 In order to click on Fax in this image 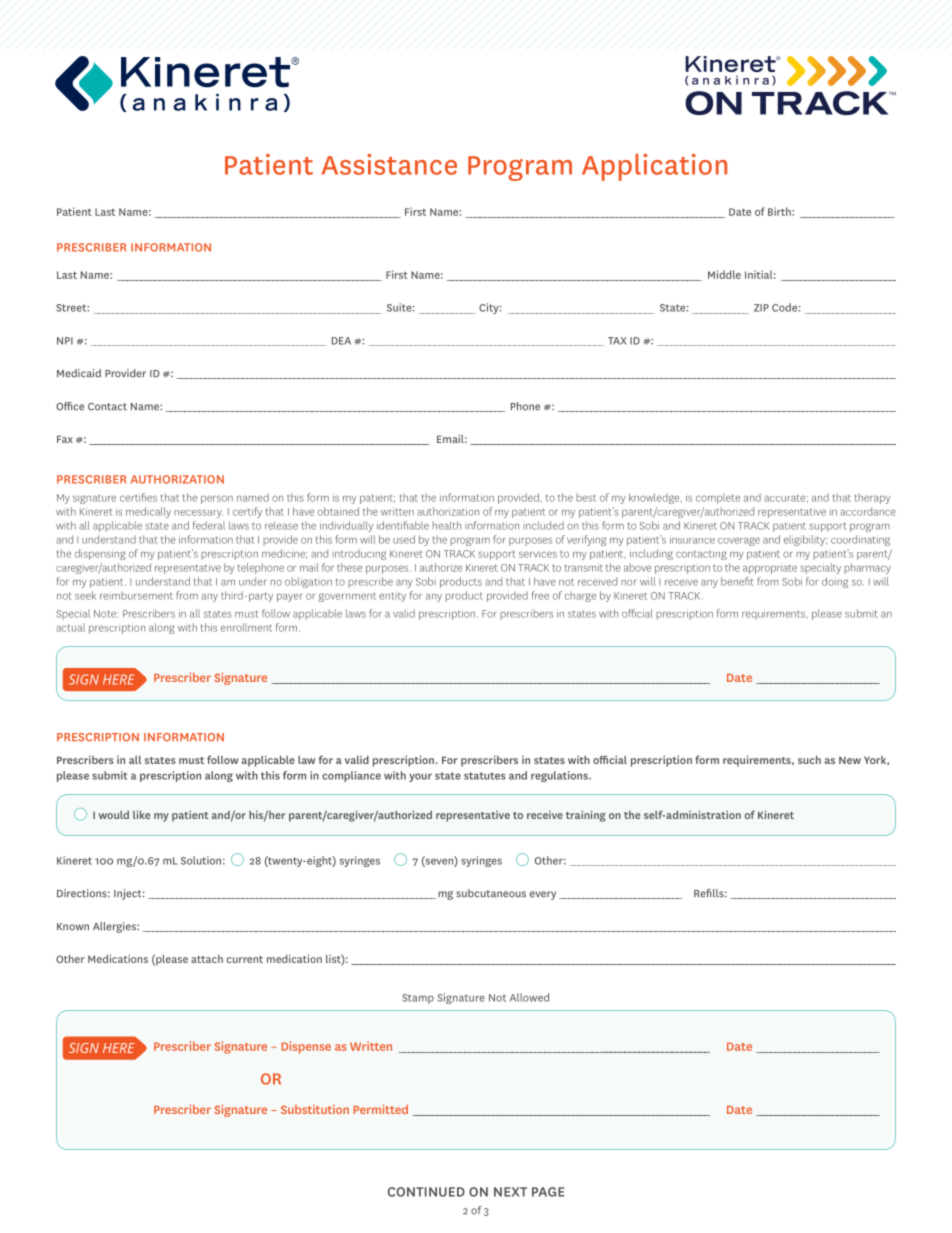, I will do `click(65, 439)`.
